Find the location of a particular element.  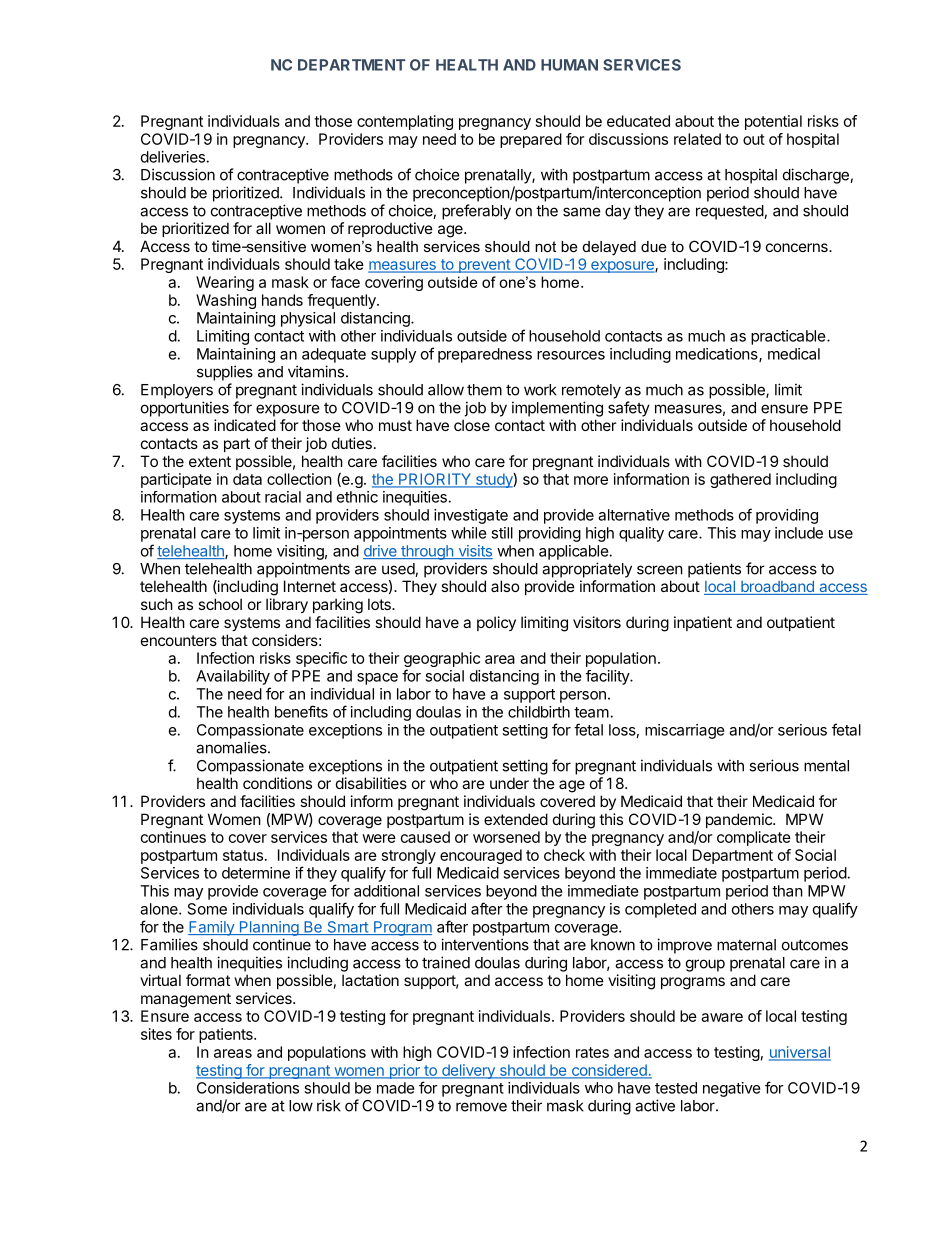

practicable is located at coordinates (788, 337).
